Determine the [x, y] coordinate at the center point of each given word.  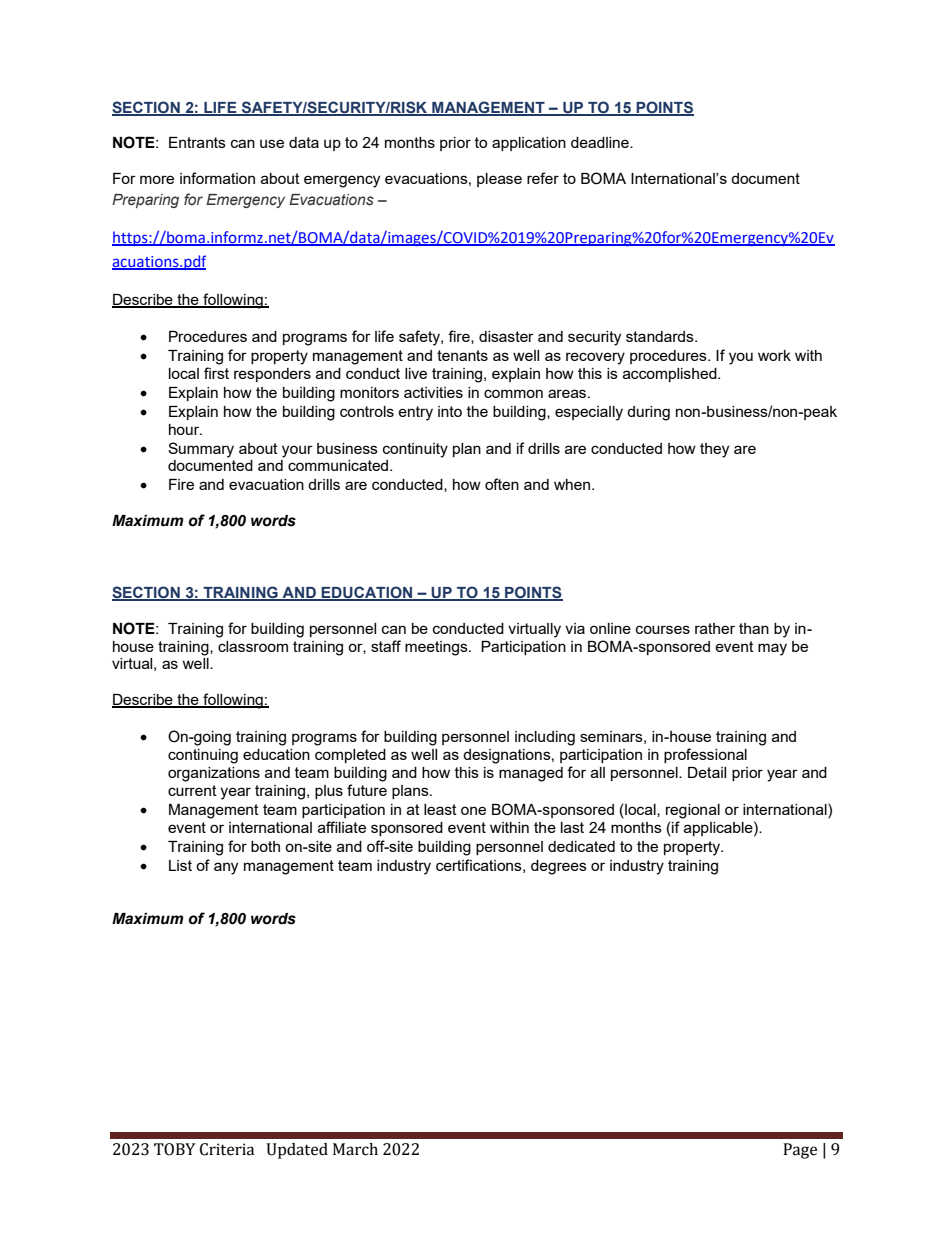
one [473, 810]
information [217, 178]
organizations [214, 774]
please [499, 180]
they [714, 450]
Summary [201, 450]
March [355, 1149]
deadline [601, 142]
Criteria [227, 1149]
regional [693, 811]
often [502, 484]
